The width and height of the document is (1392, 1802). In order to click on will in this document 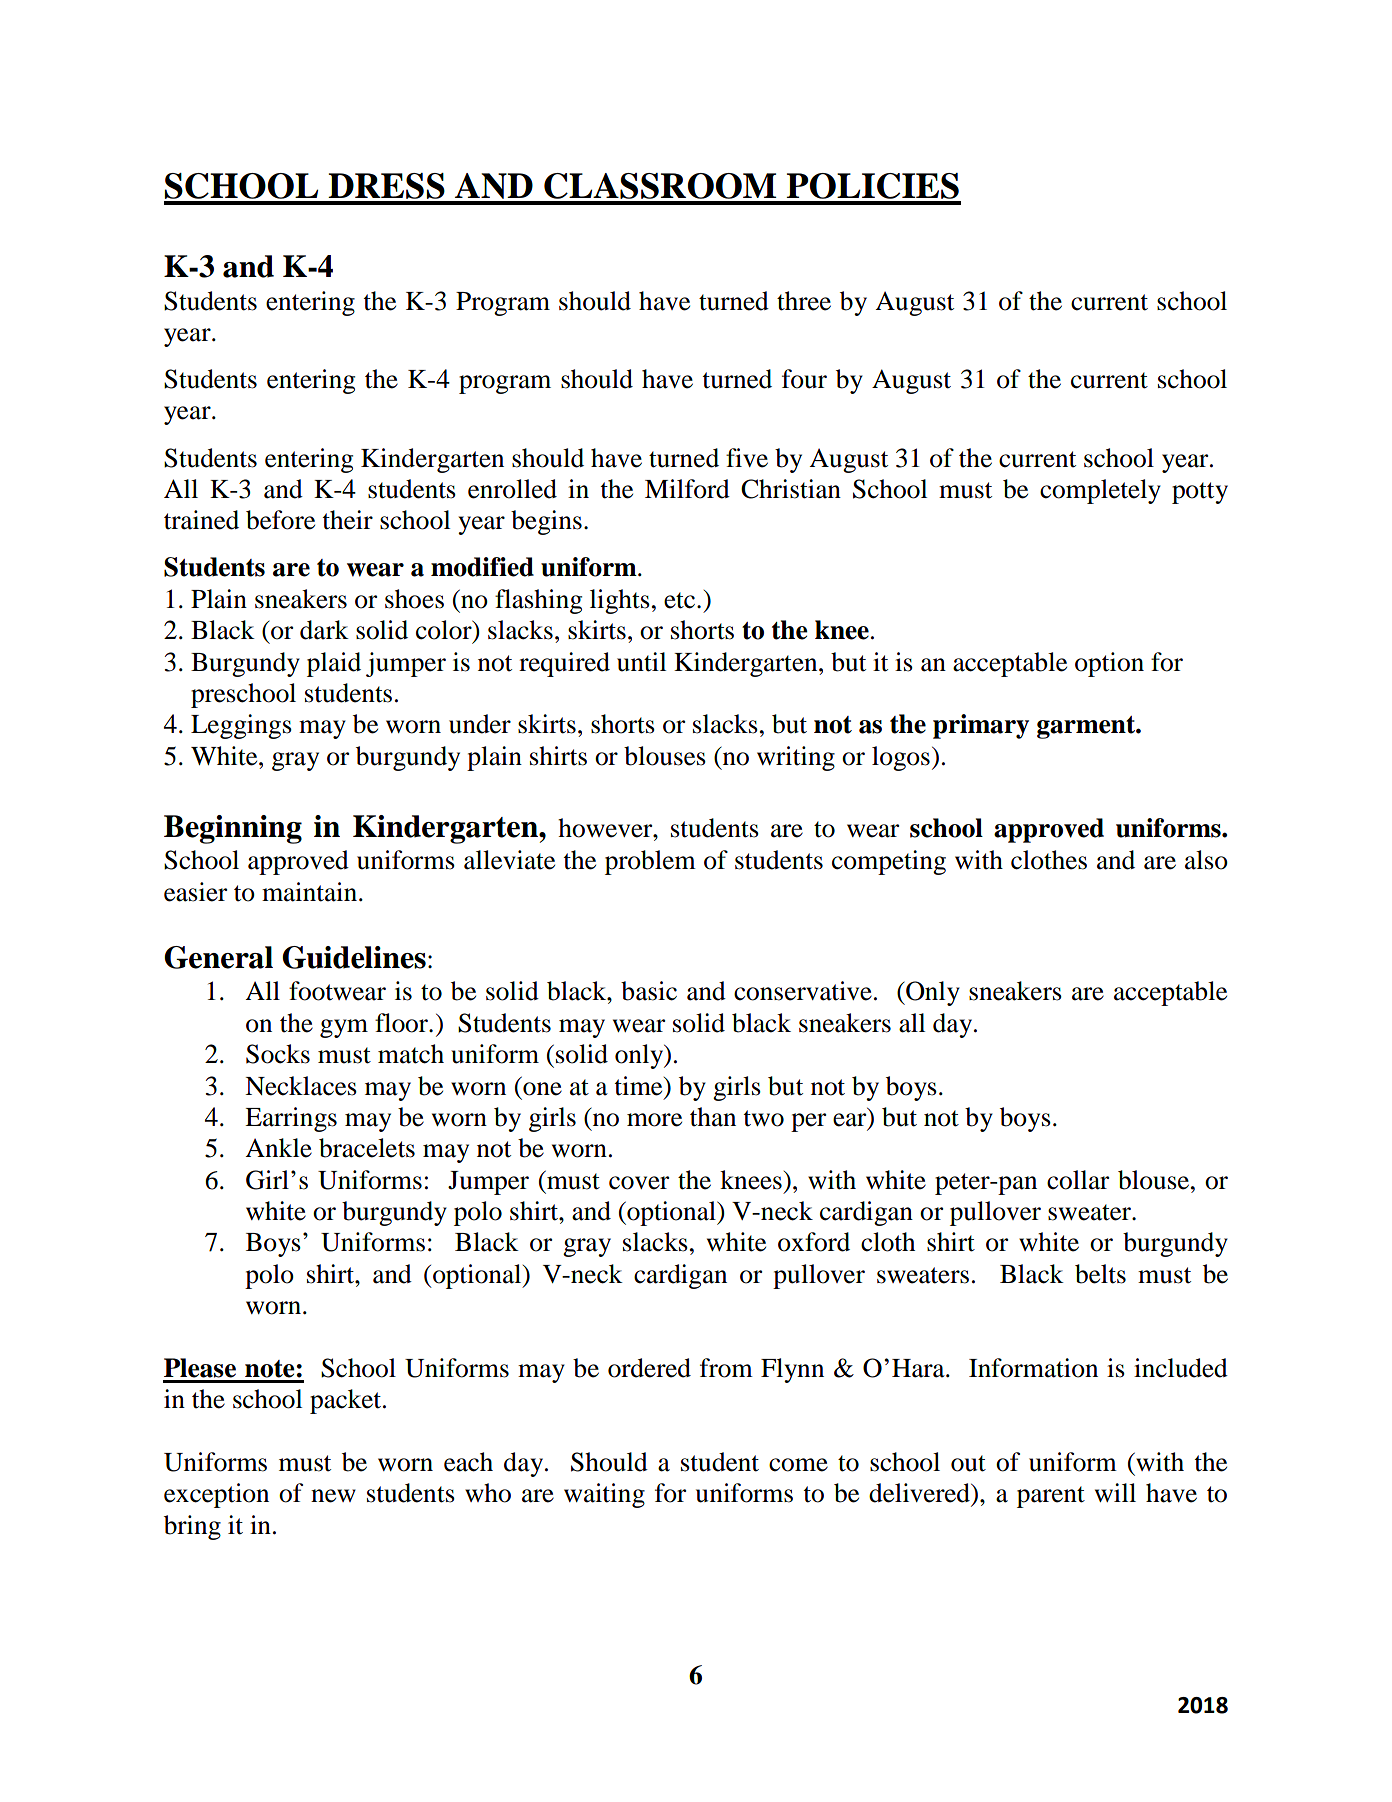, I will do `click(1115, 1492)`.
